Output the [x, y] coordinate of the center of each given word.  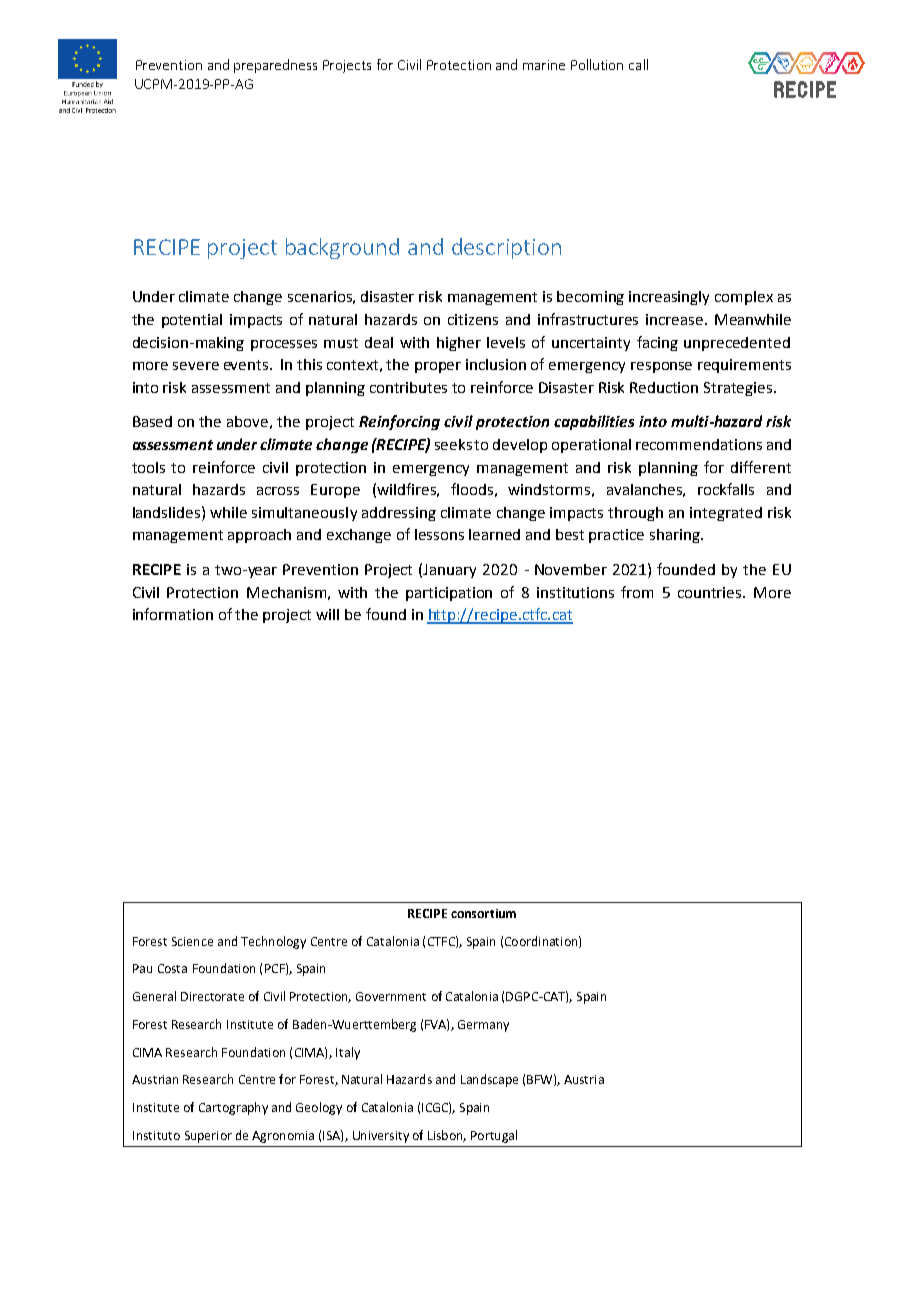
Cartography [233, 1108]
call [638, 64]
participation [449, 594]
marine [544, 65]
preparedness [275, 66]
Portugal [494, 1136]
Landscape [489, 1080]
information [173, 614]
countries [711, 592]
